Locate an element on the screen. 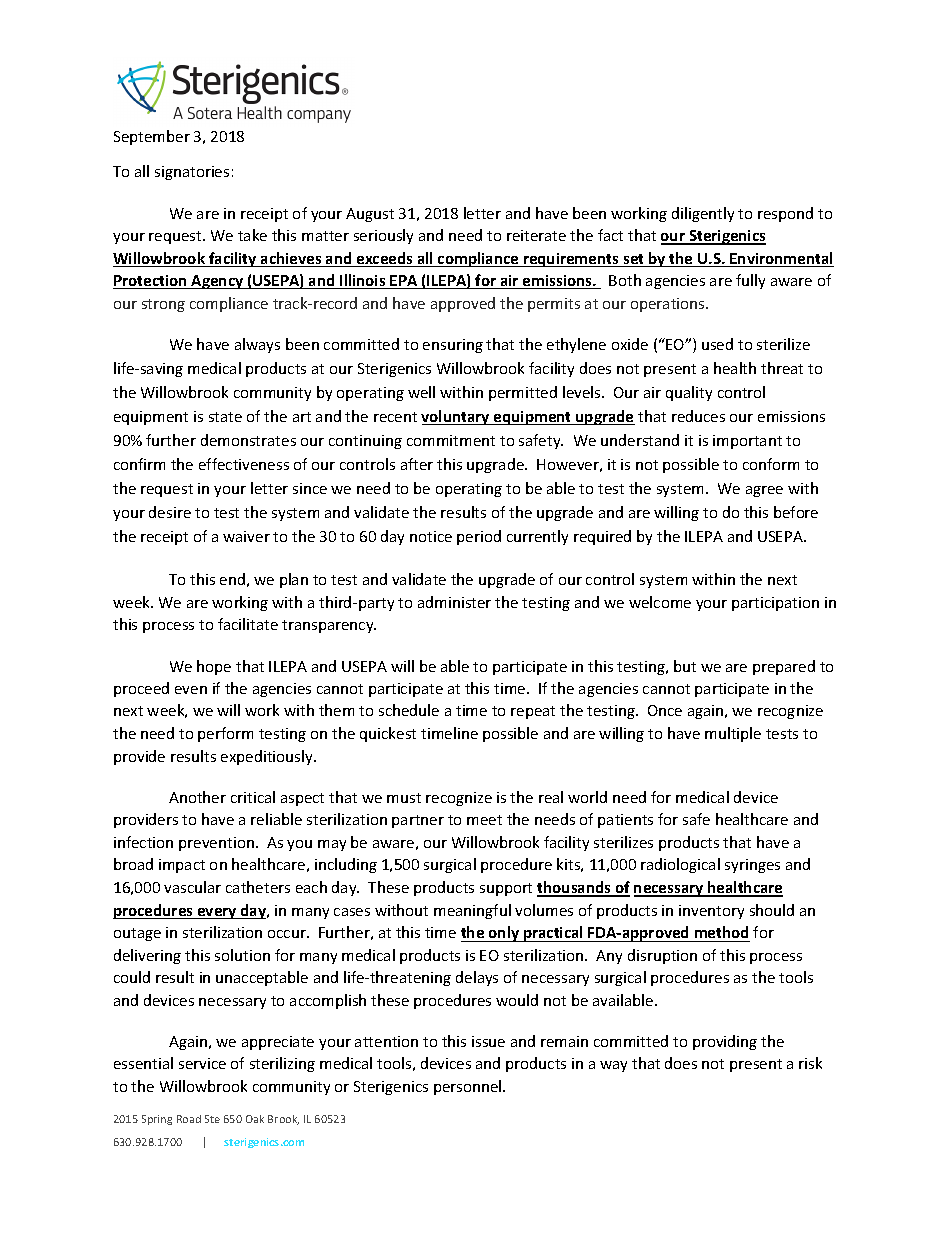  syringes is located at coordinates (752, 866).
